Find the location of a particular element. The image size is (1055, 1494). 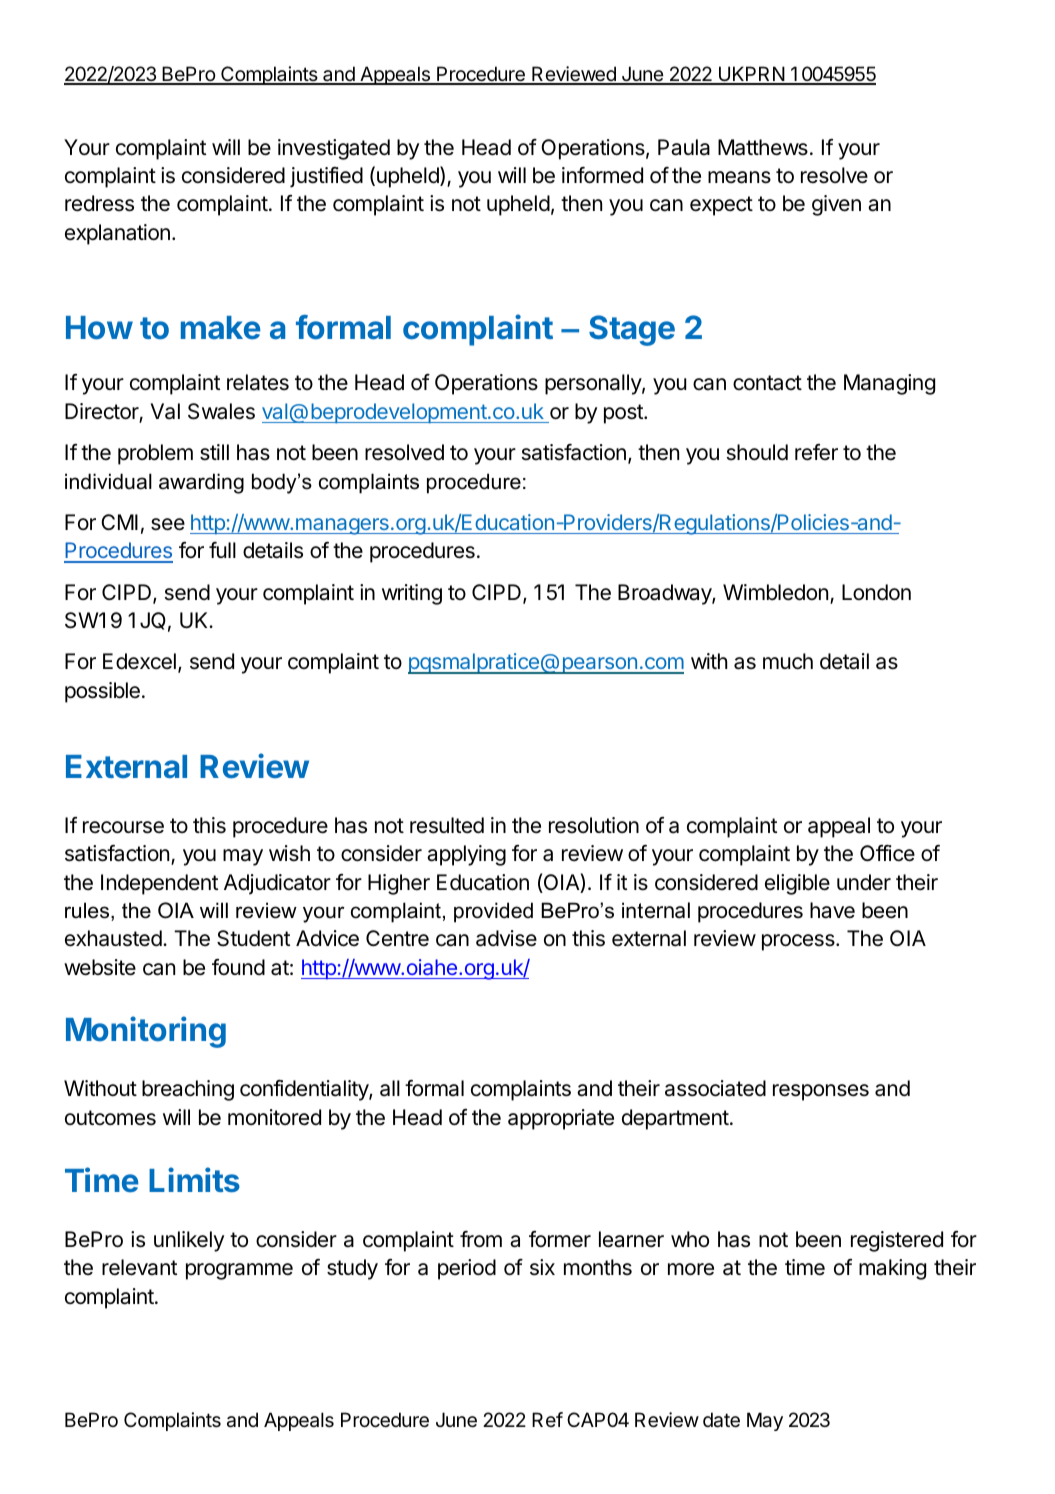

found is located at coordinates (238, 967).
